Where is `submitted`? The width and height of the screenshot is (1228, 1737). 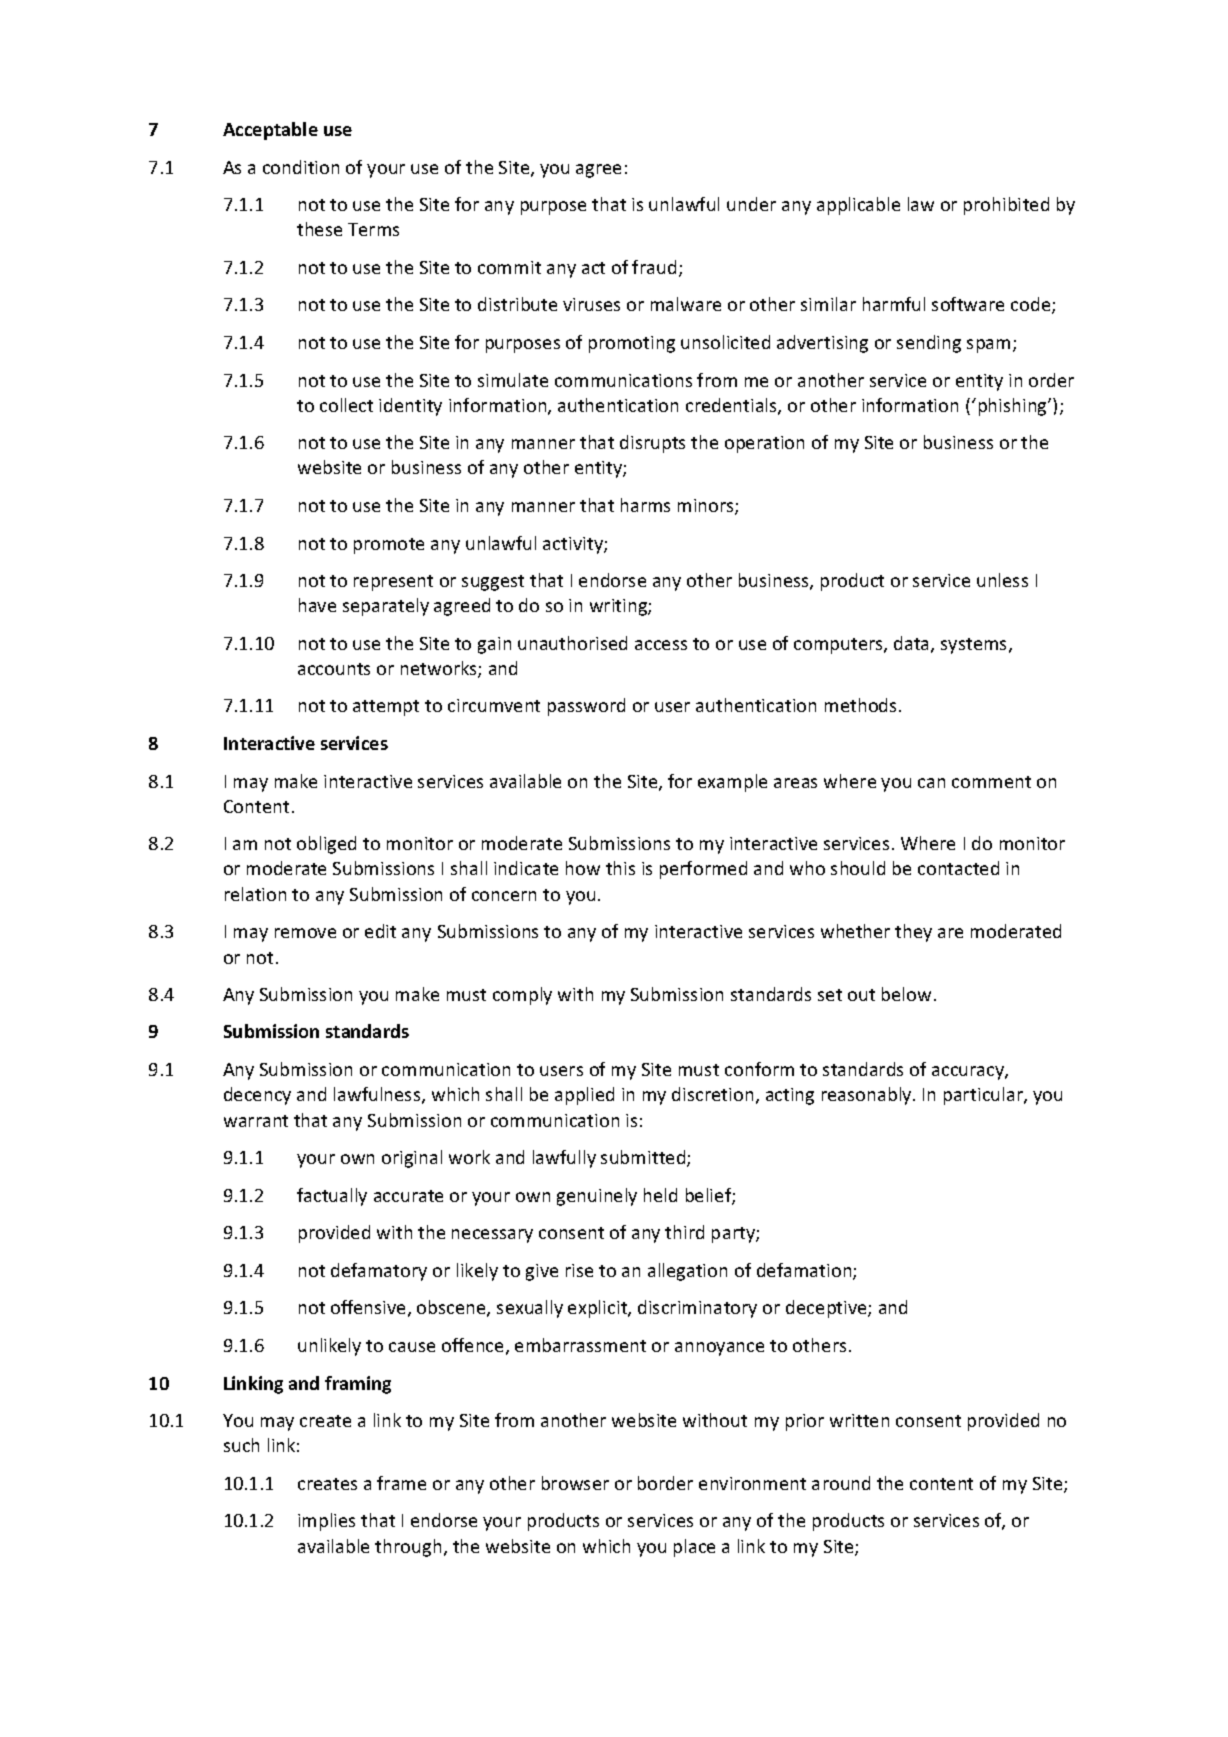 submitted is located at coordinates (644, 1158).
